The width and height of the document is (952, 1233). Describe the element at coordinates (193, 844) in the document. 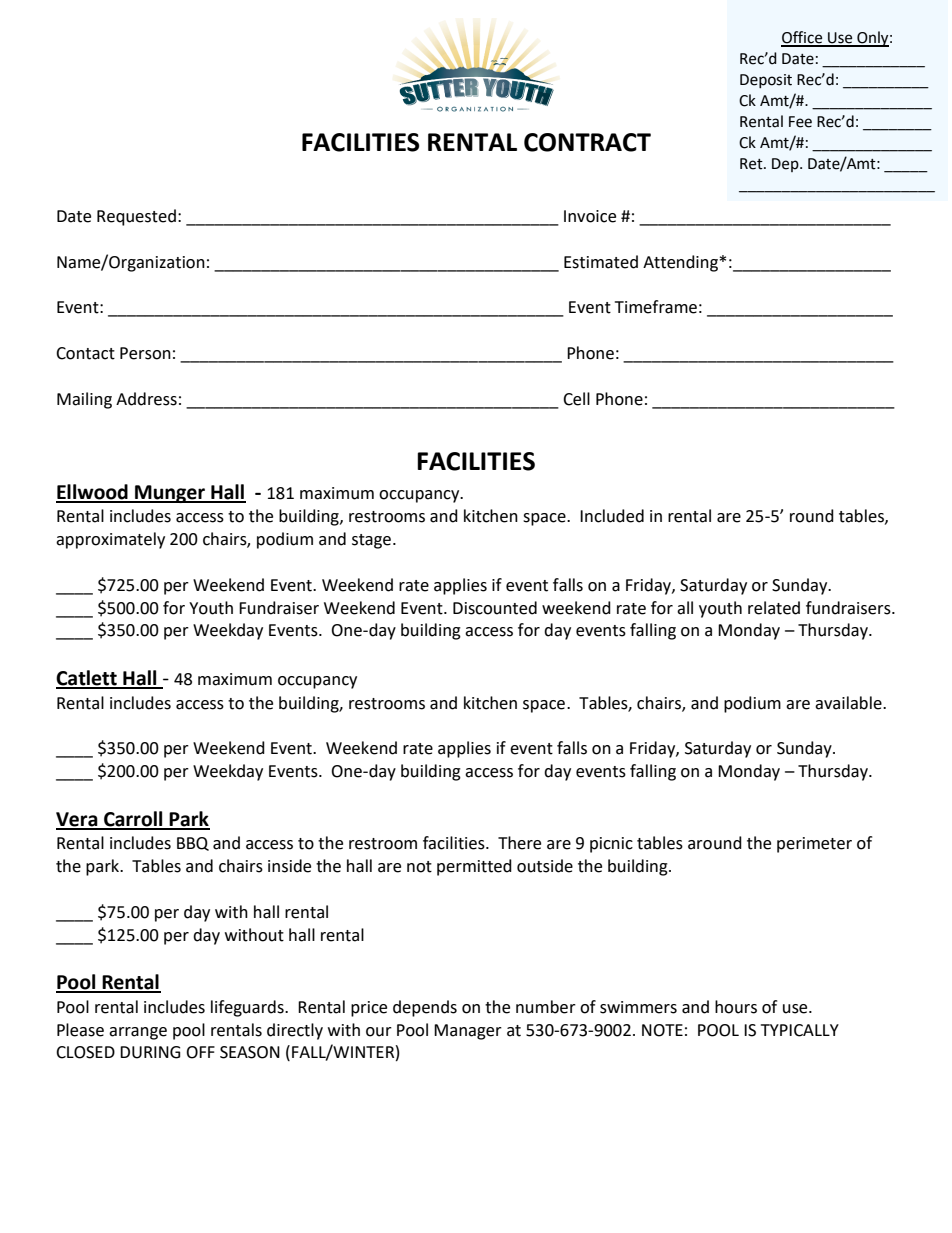

I see `BBQ` at that location.
